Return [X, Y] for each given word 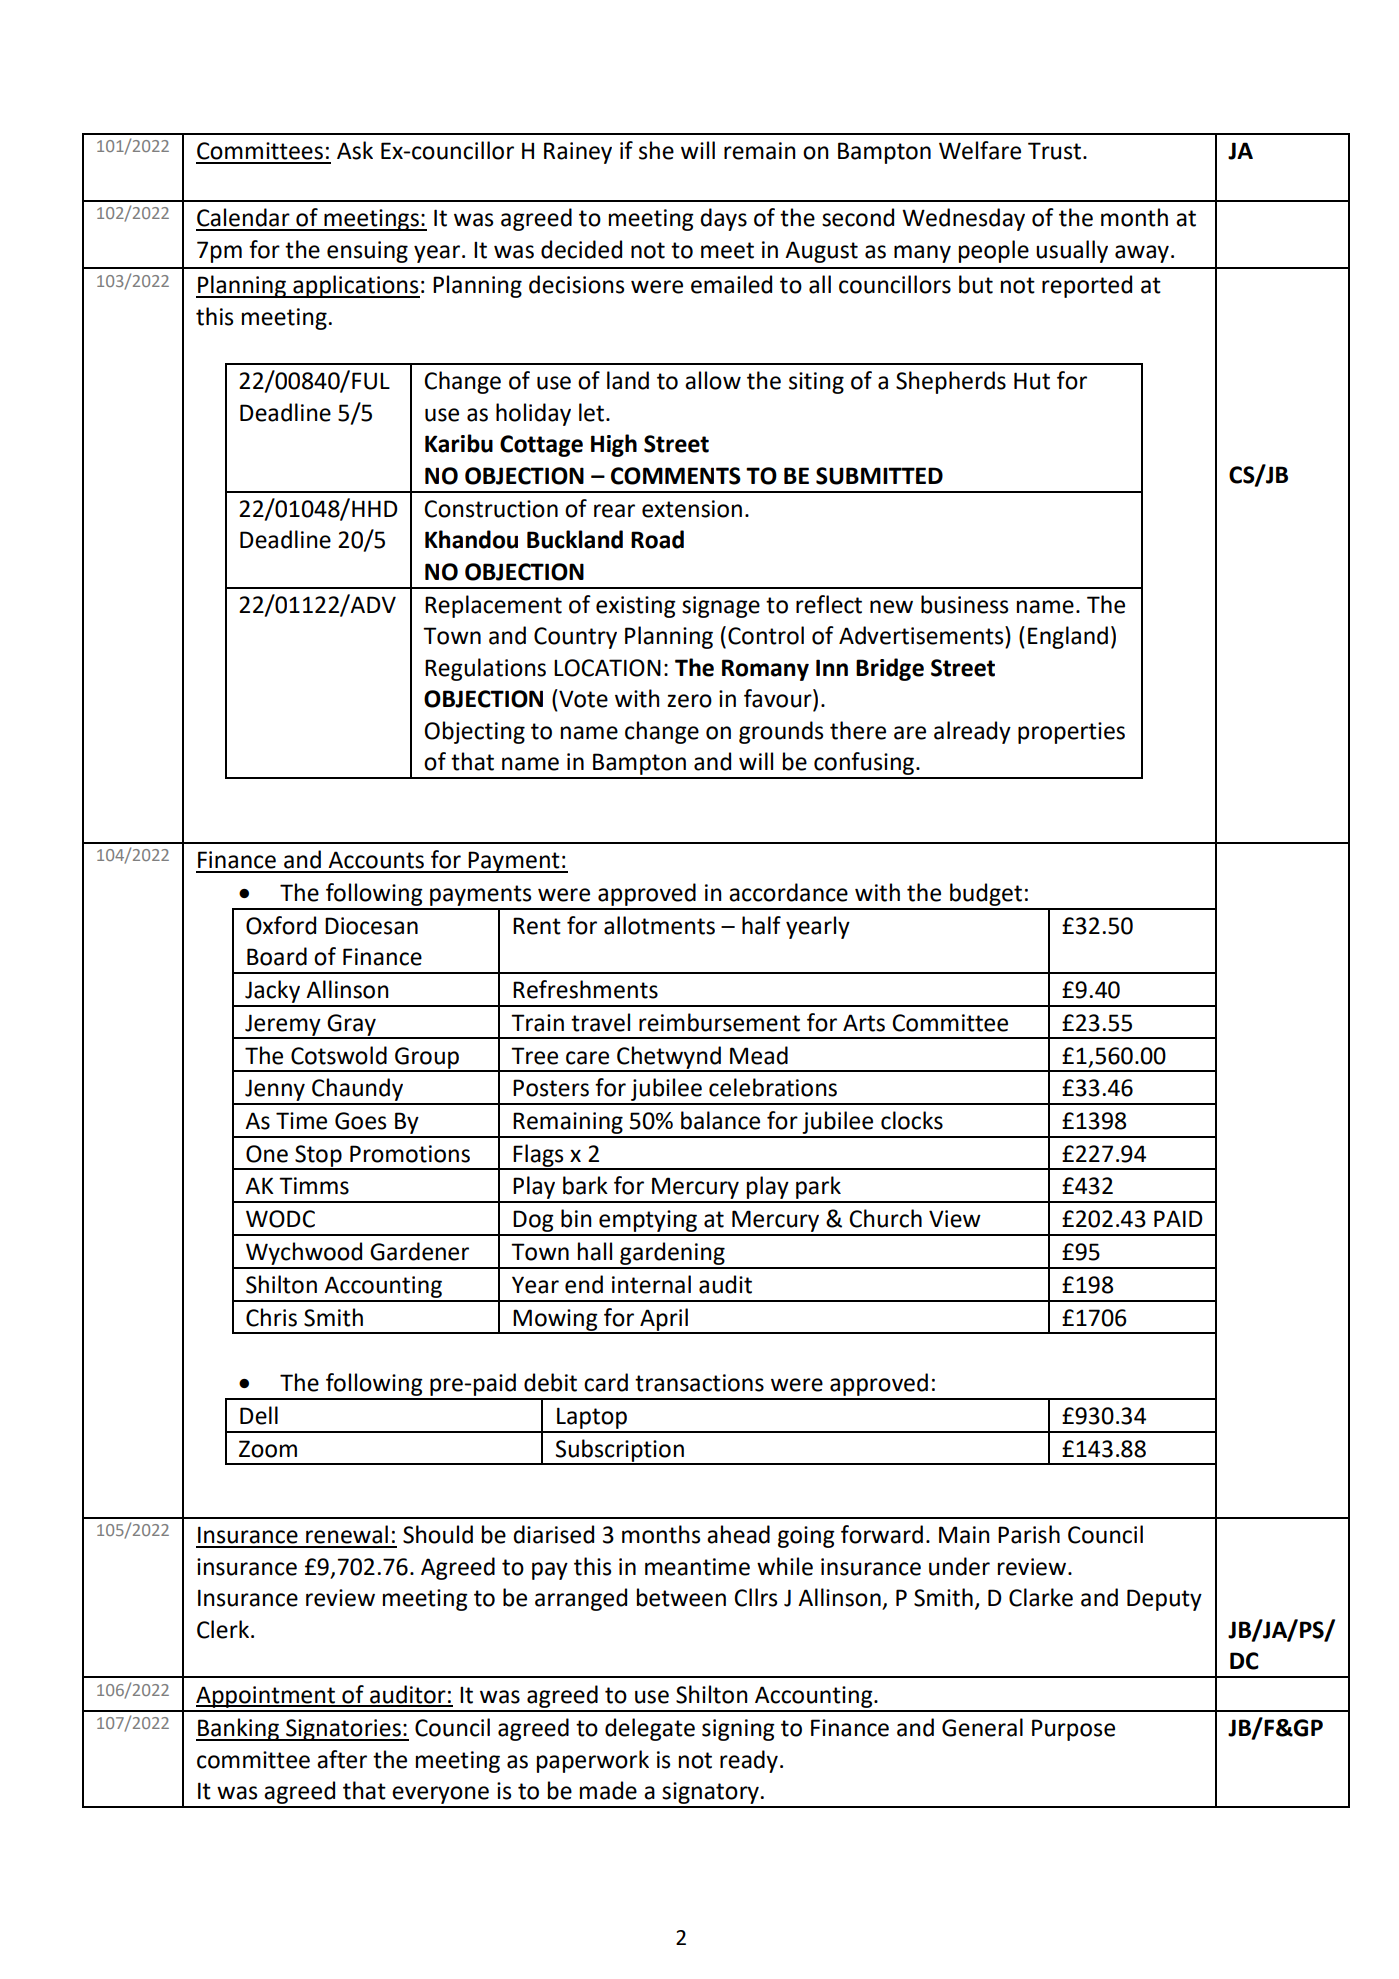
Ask [355, 150]
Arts [864, 1023]
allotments [659, 925]
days [723, 219]
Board [277, 956]
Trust [1056, 151]
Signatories [343, 1730]
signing [738, 1730]
